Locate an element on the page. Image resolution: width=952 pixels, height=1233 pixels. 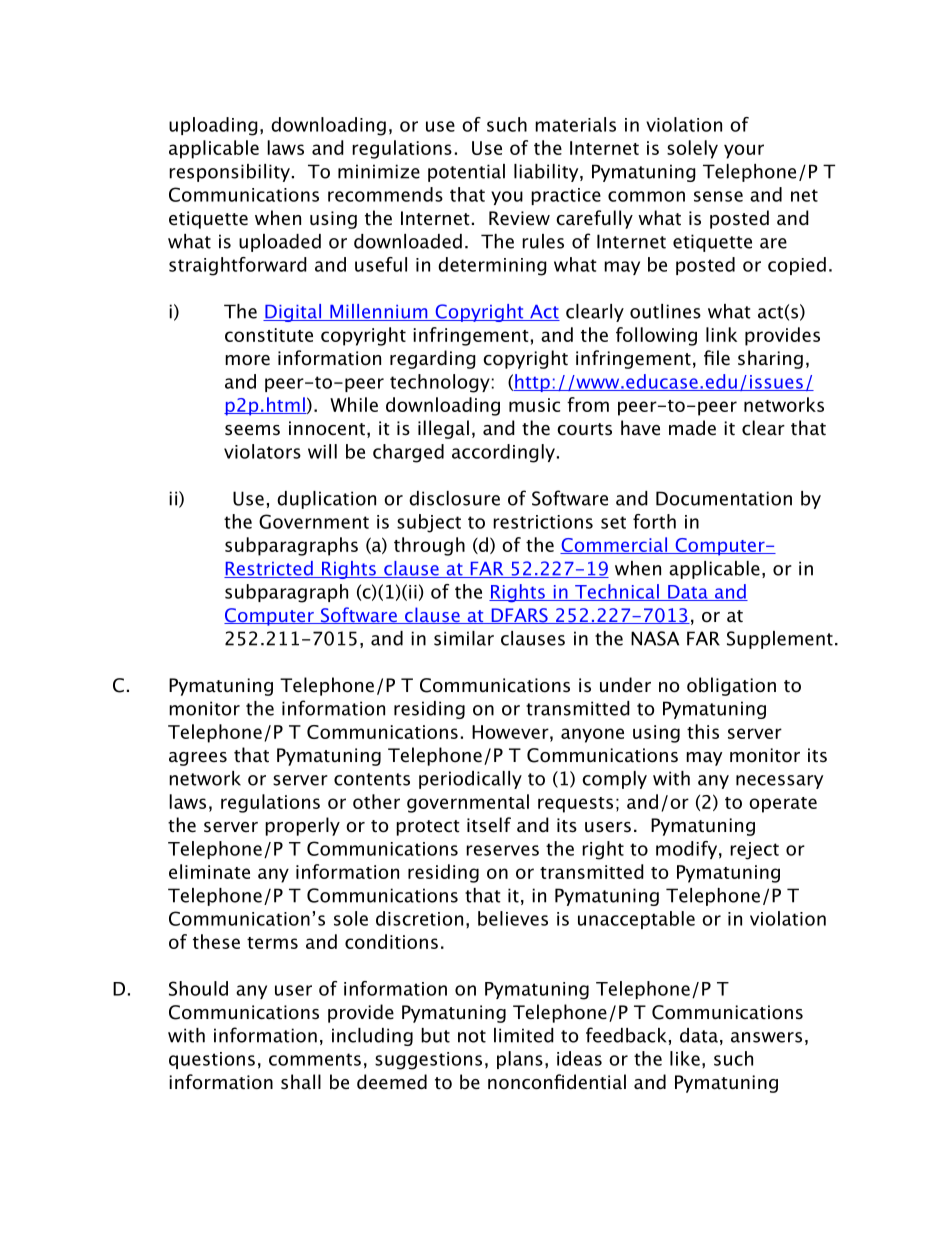
your is located at coordinates (744, 151).
